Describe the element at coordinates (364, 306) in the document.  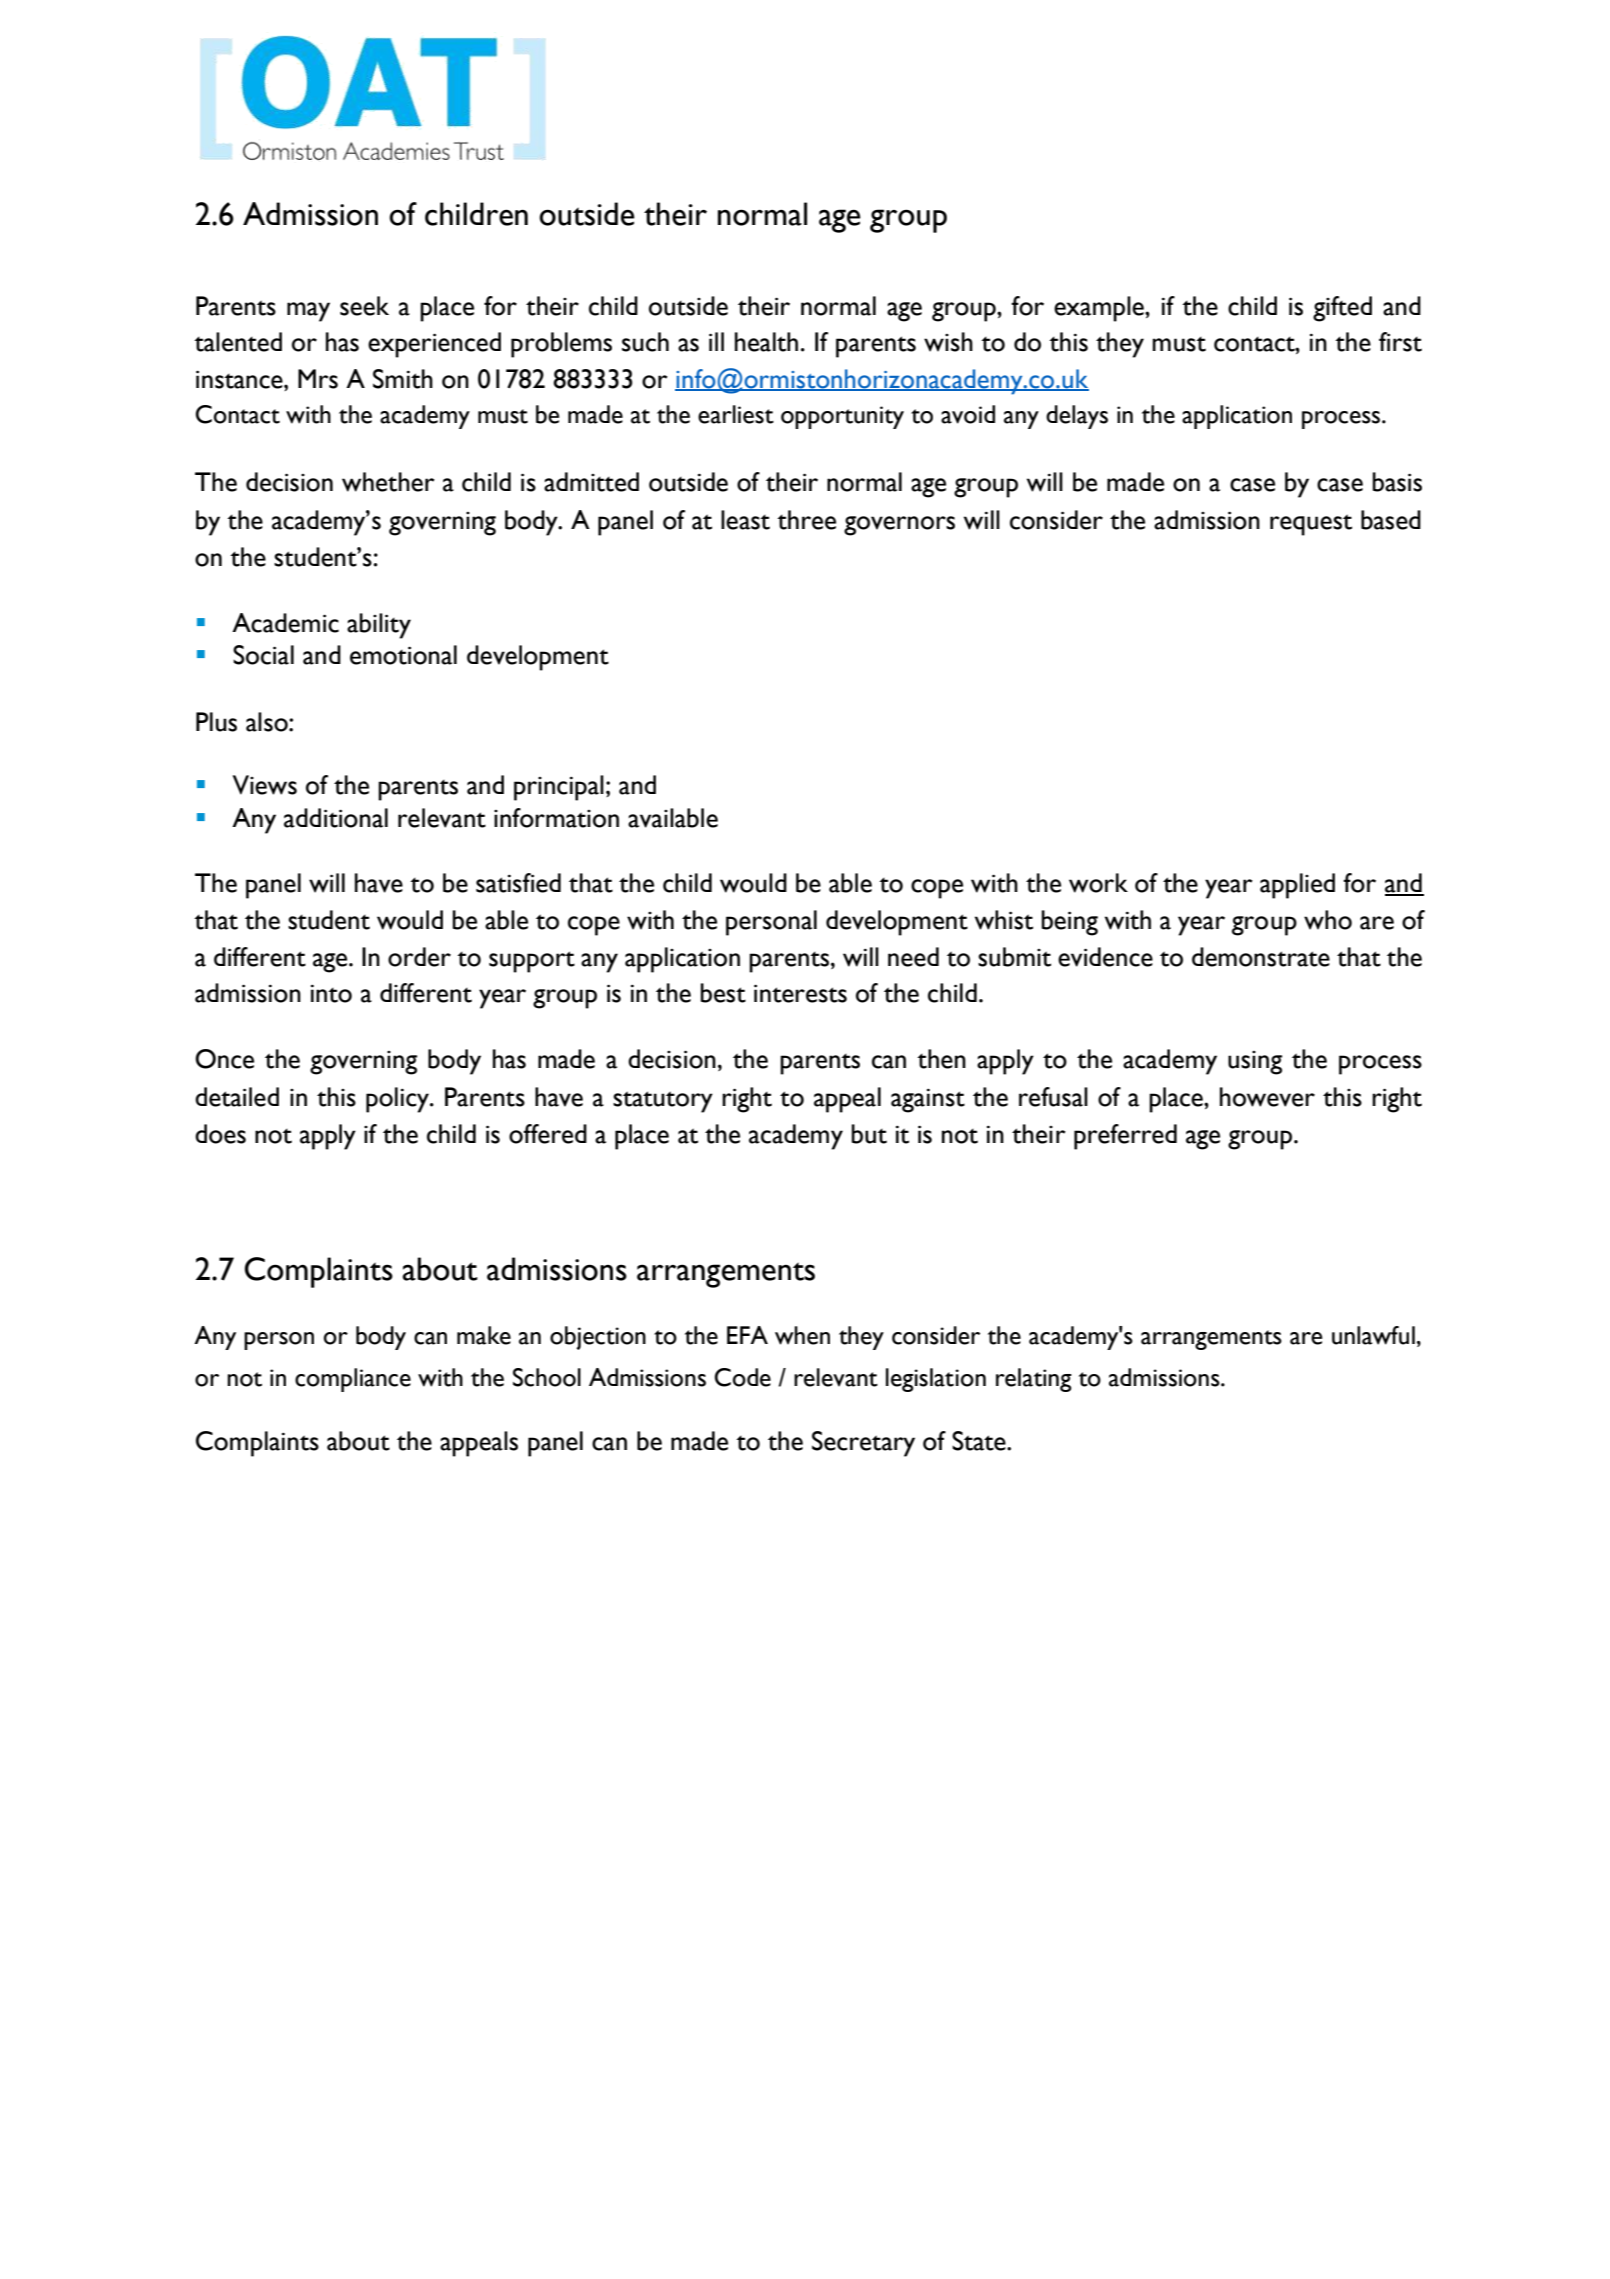
I see `seek` at that location.
